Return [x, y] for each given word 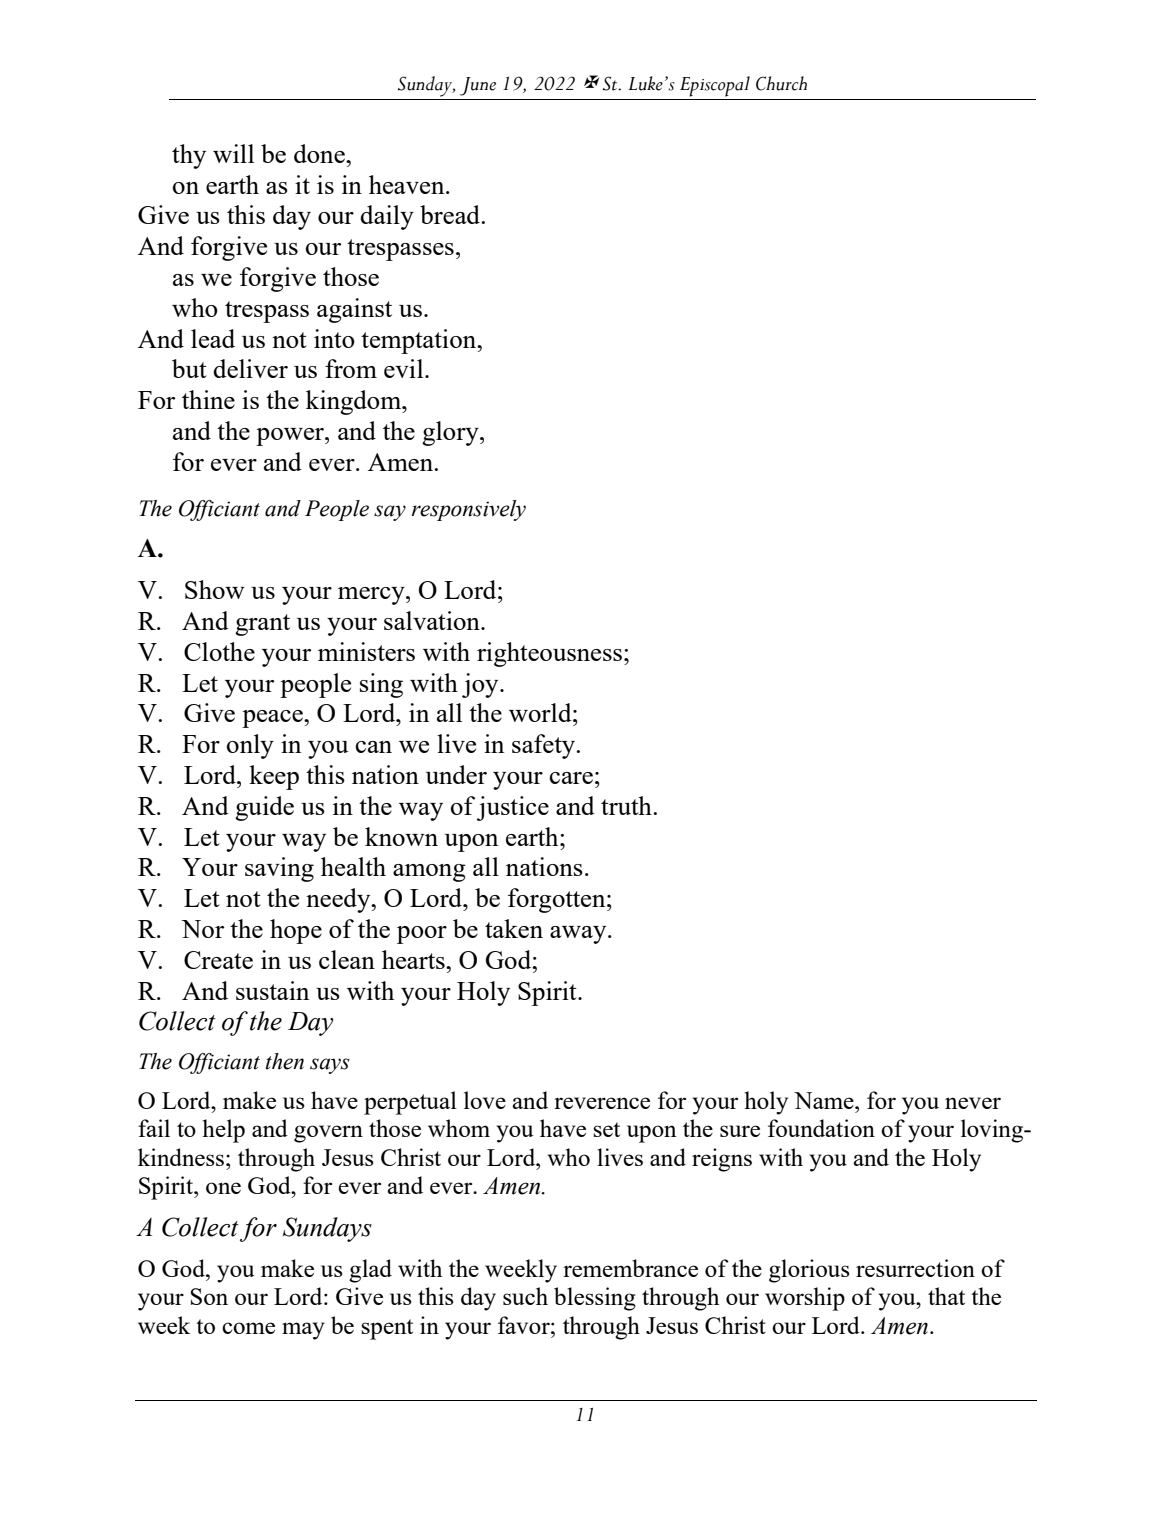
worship [805, 1299]
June [478, 86]
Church [781, 83]
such [525, 1296]
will [233, 153]
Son [209, 1296]
